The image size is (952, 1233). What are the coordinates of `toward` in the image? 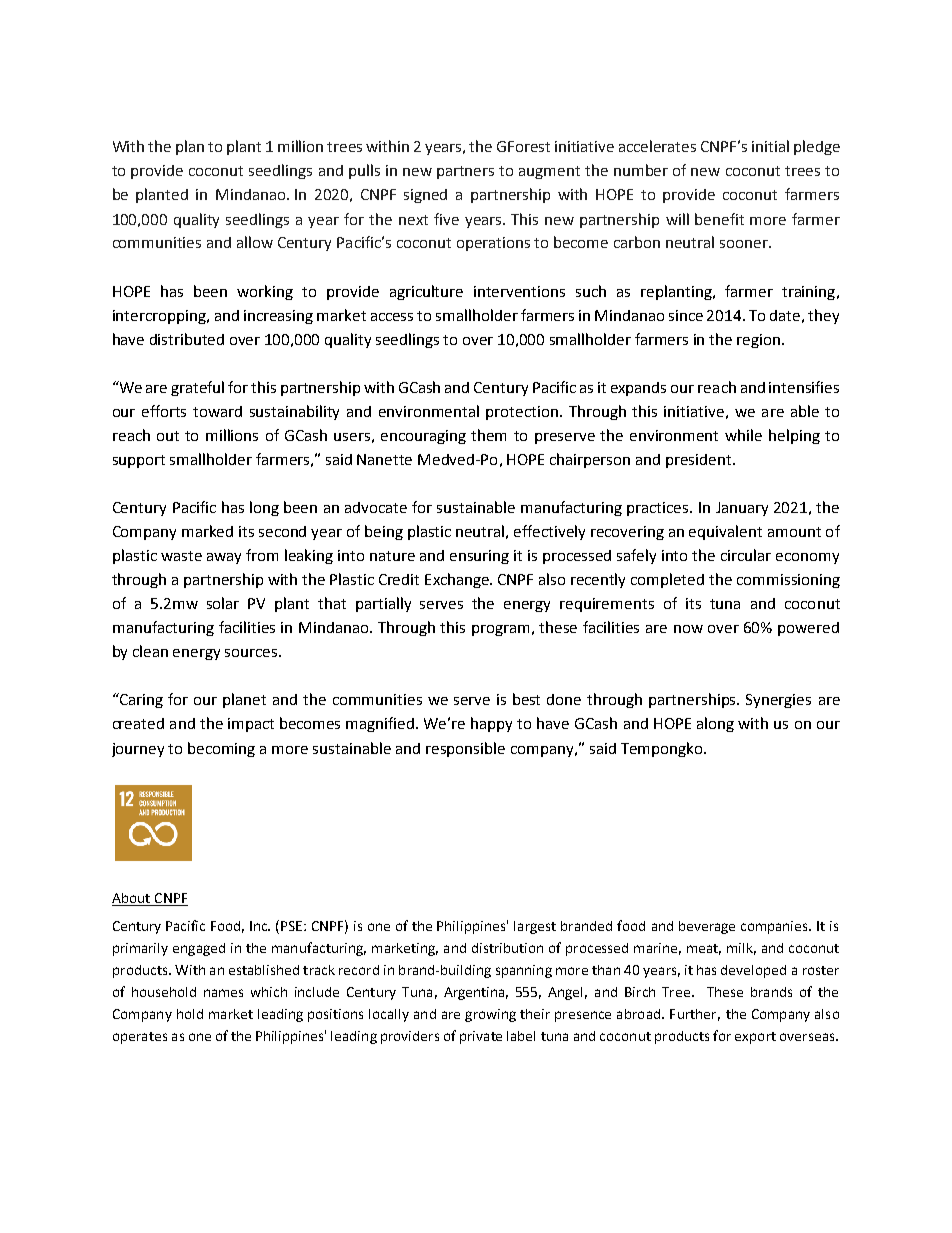 It's located at (217, 411).
